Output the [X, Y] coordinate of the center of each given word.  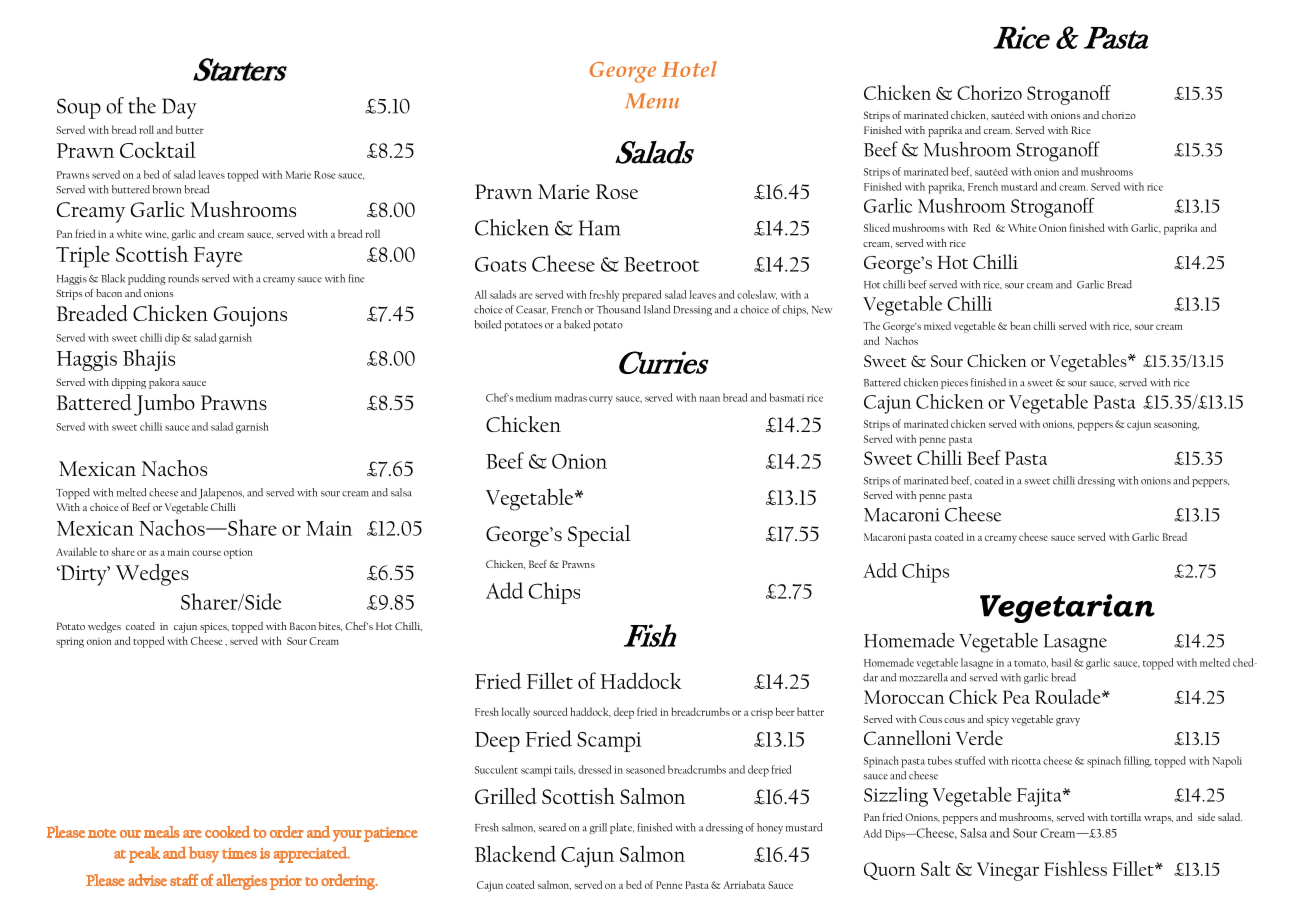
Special [599, 536]
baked [577, 324]
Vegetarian [1067, 608]
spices [214, 628]
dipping [129, 383]
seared [552, 827]
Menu [652, 101]
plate [622, 828]
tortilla [1126, 817]
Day [179, 108]
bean [1020, 325]
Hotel [689, 69]
